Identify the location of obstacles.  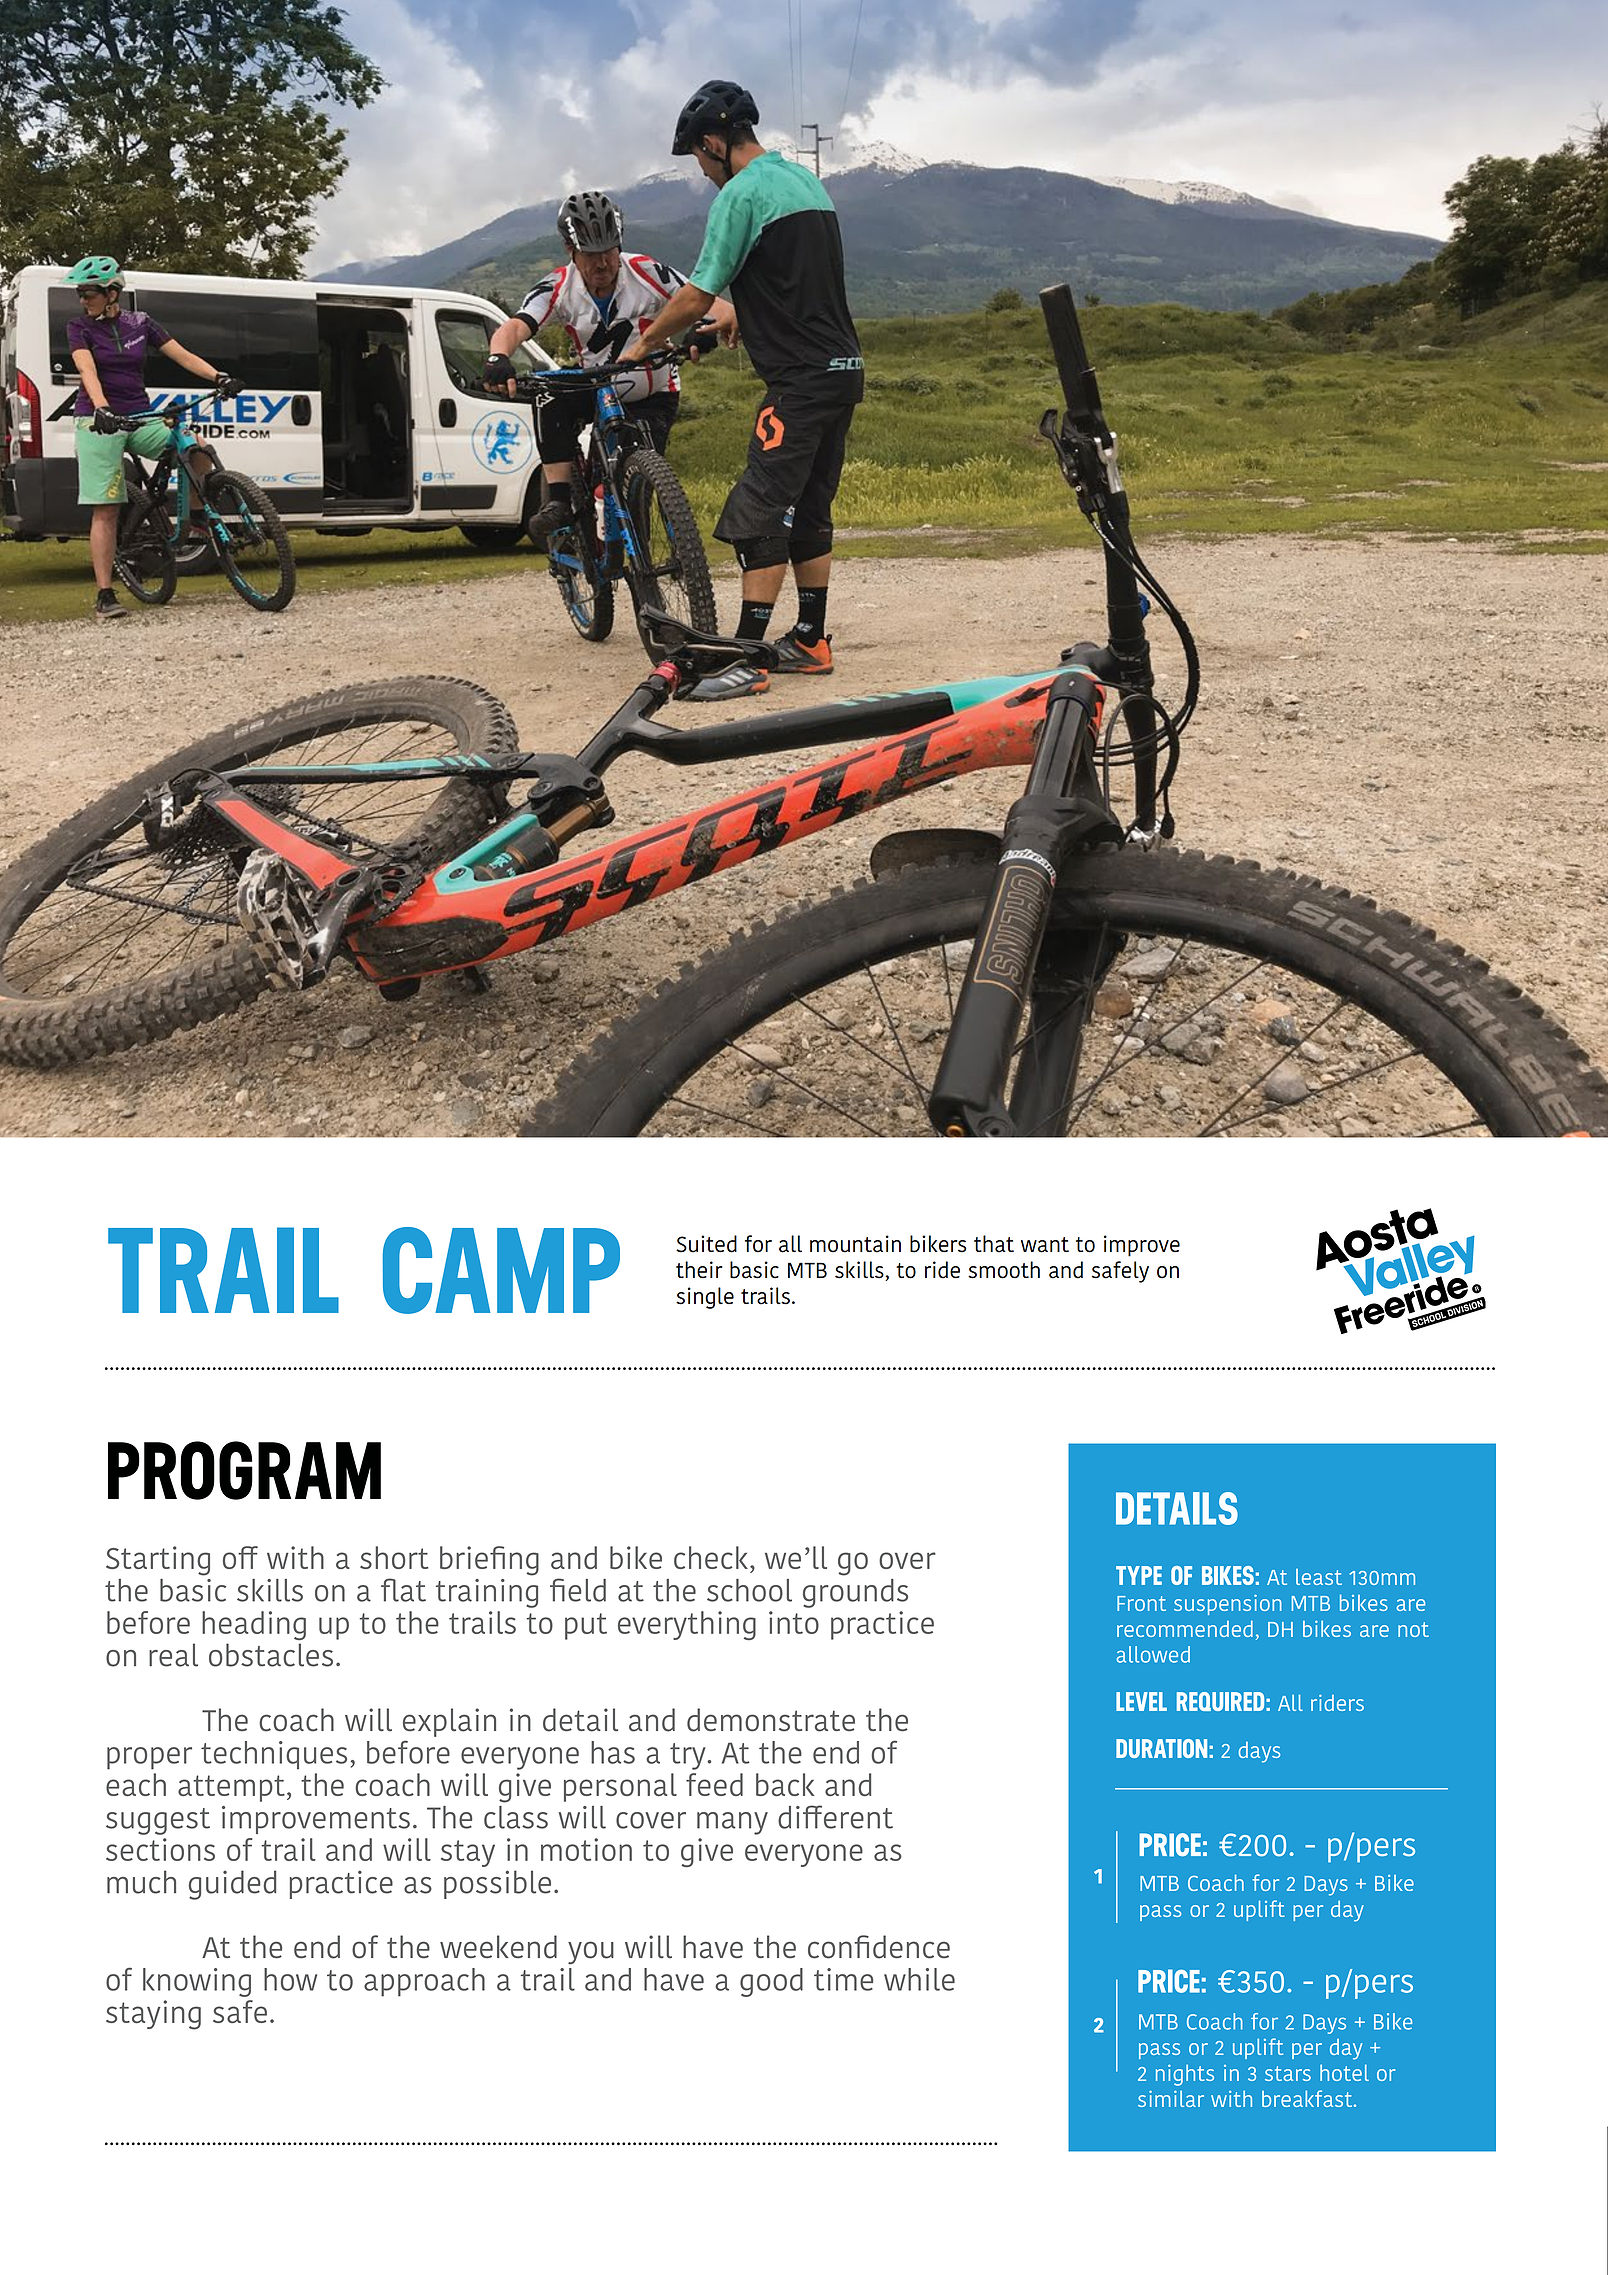
(271, 1655).
